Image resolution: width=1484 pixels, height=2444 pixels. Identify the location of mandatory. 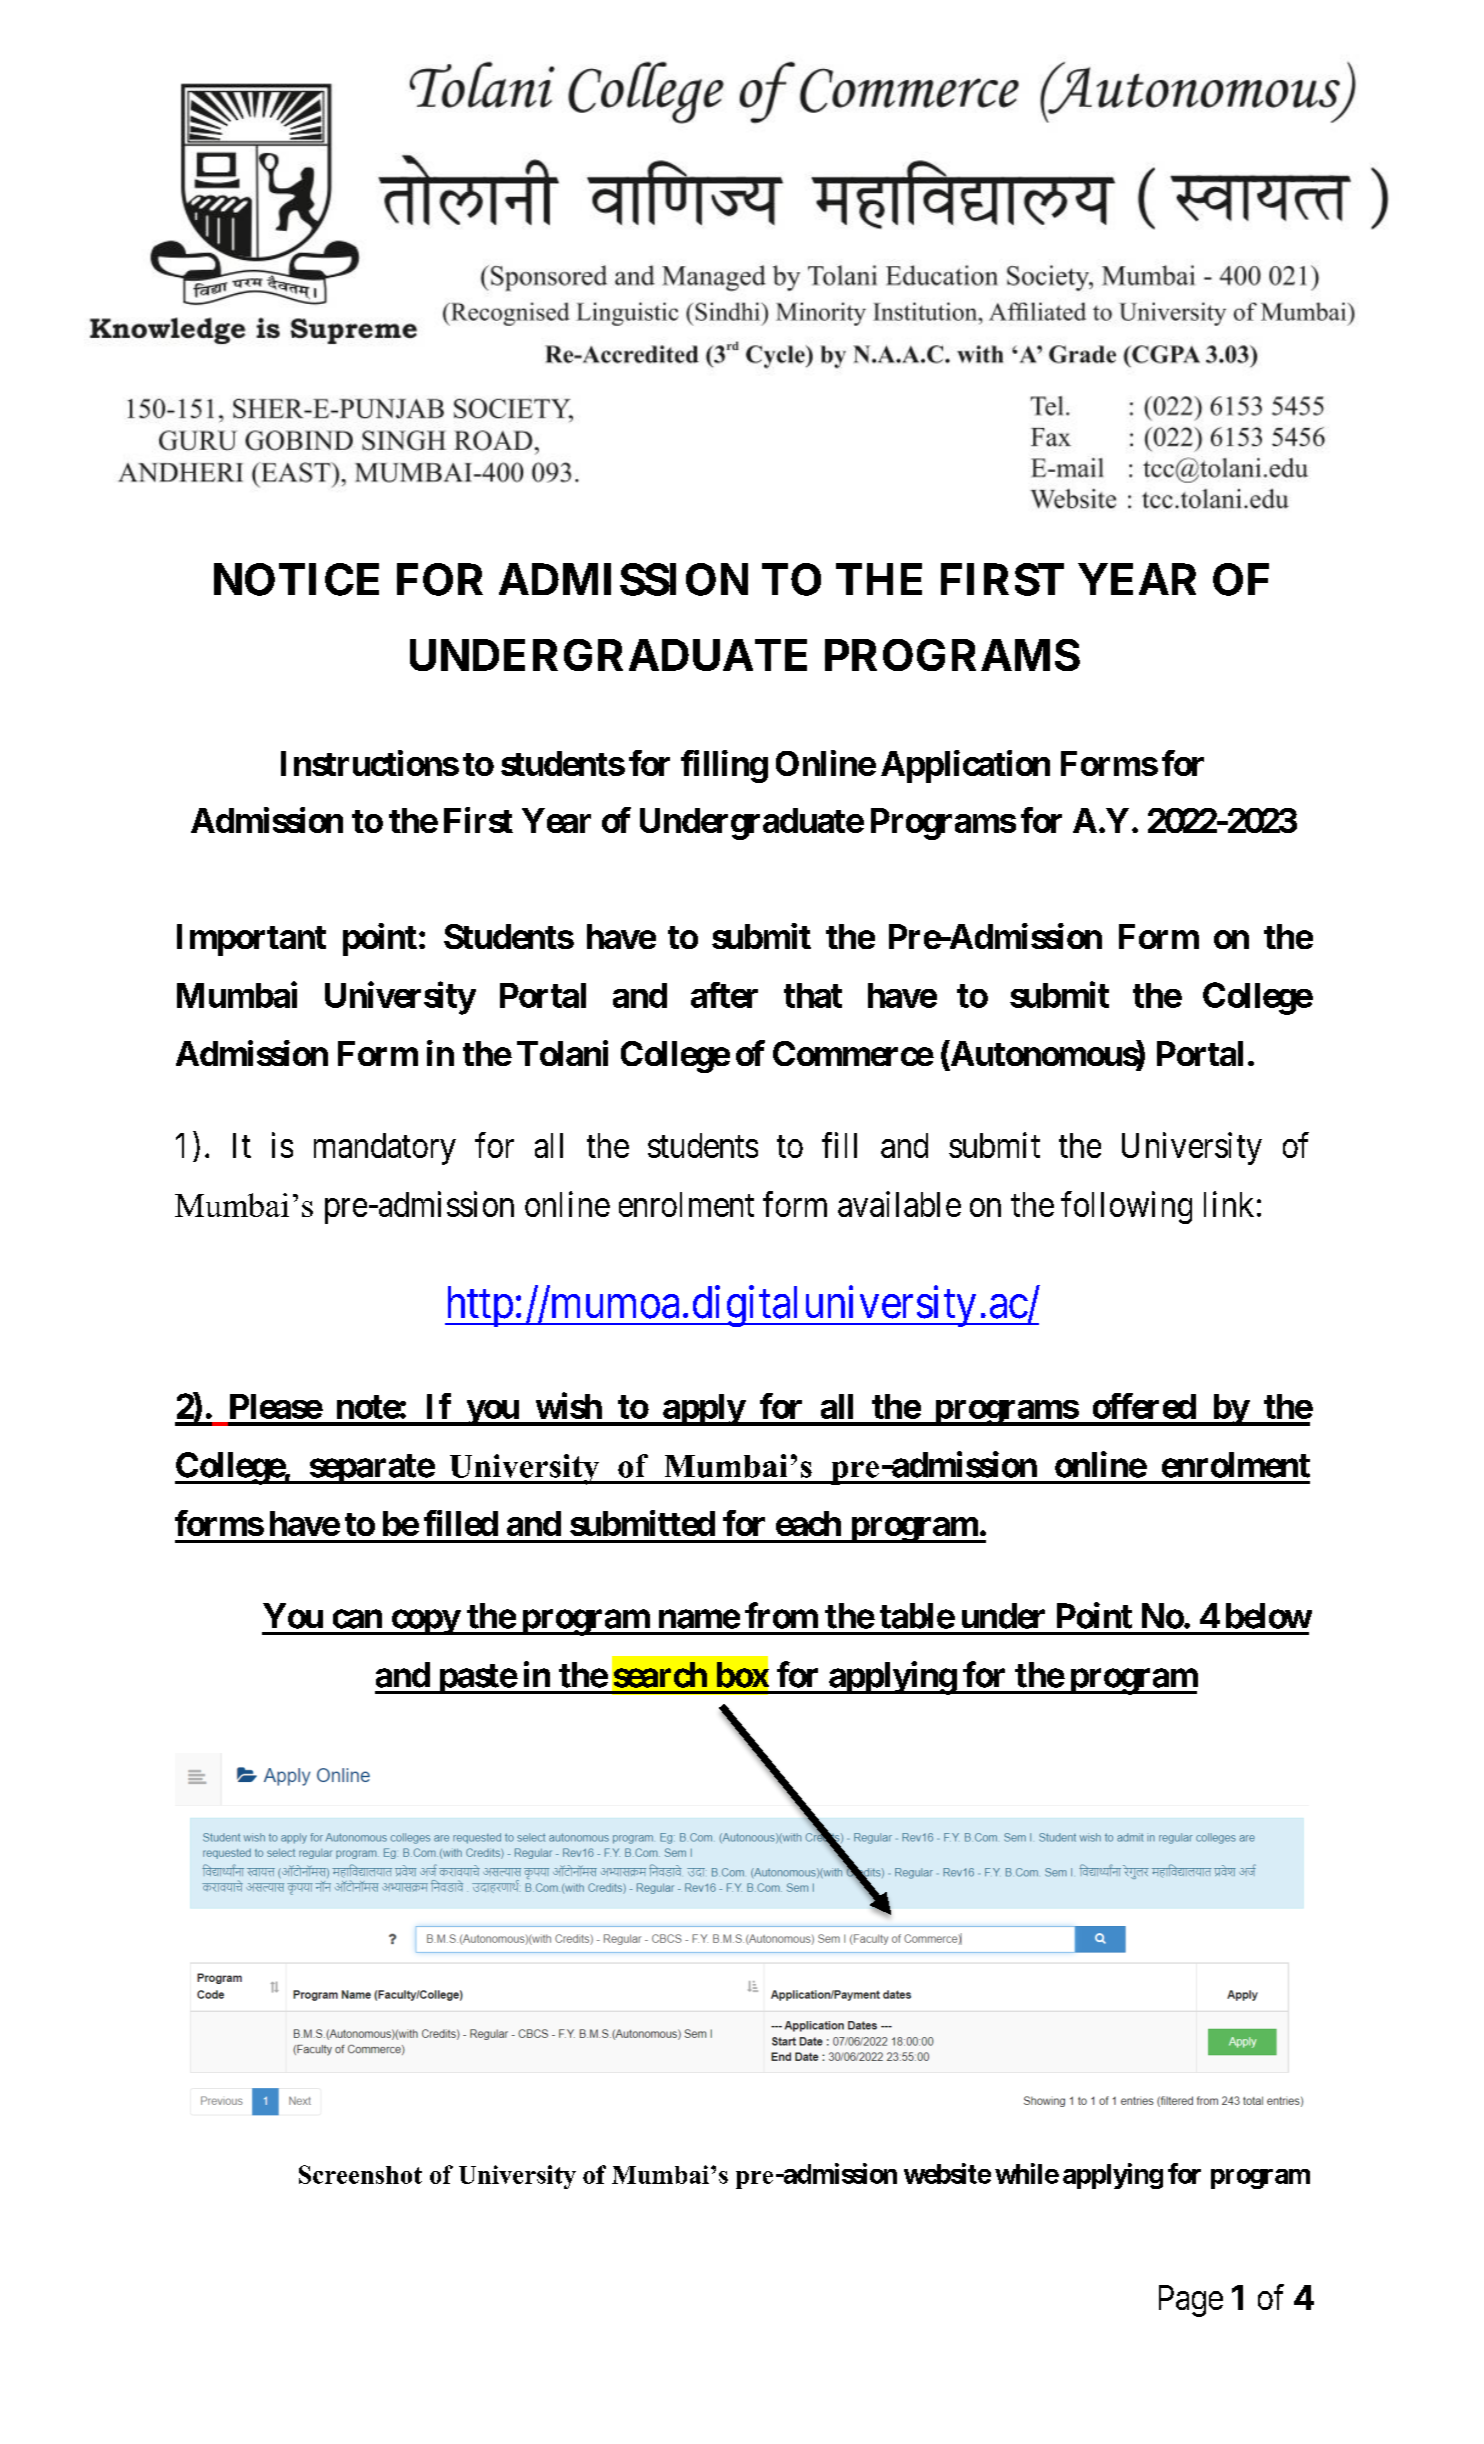
(385, 1149).
